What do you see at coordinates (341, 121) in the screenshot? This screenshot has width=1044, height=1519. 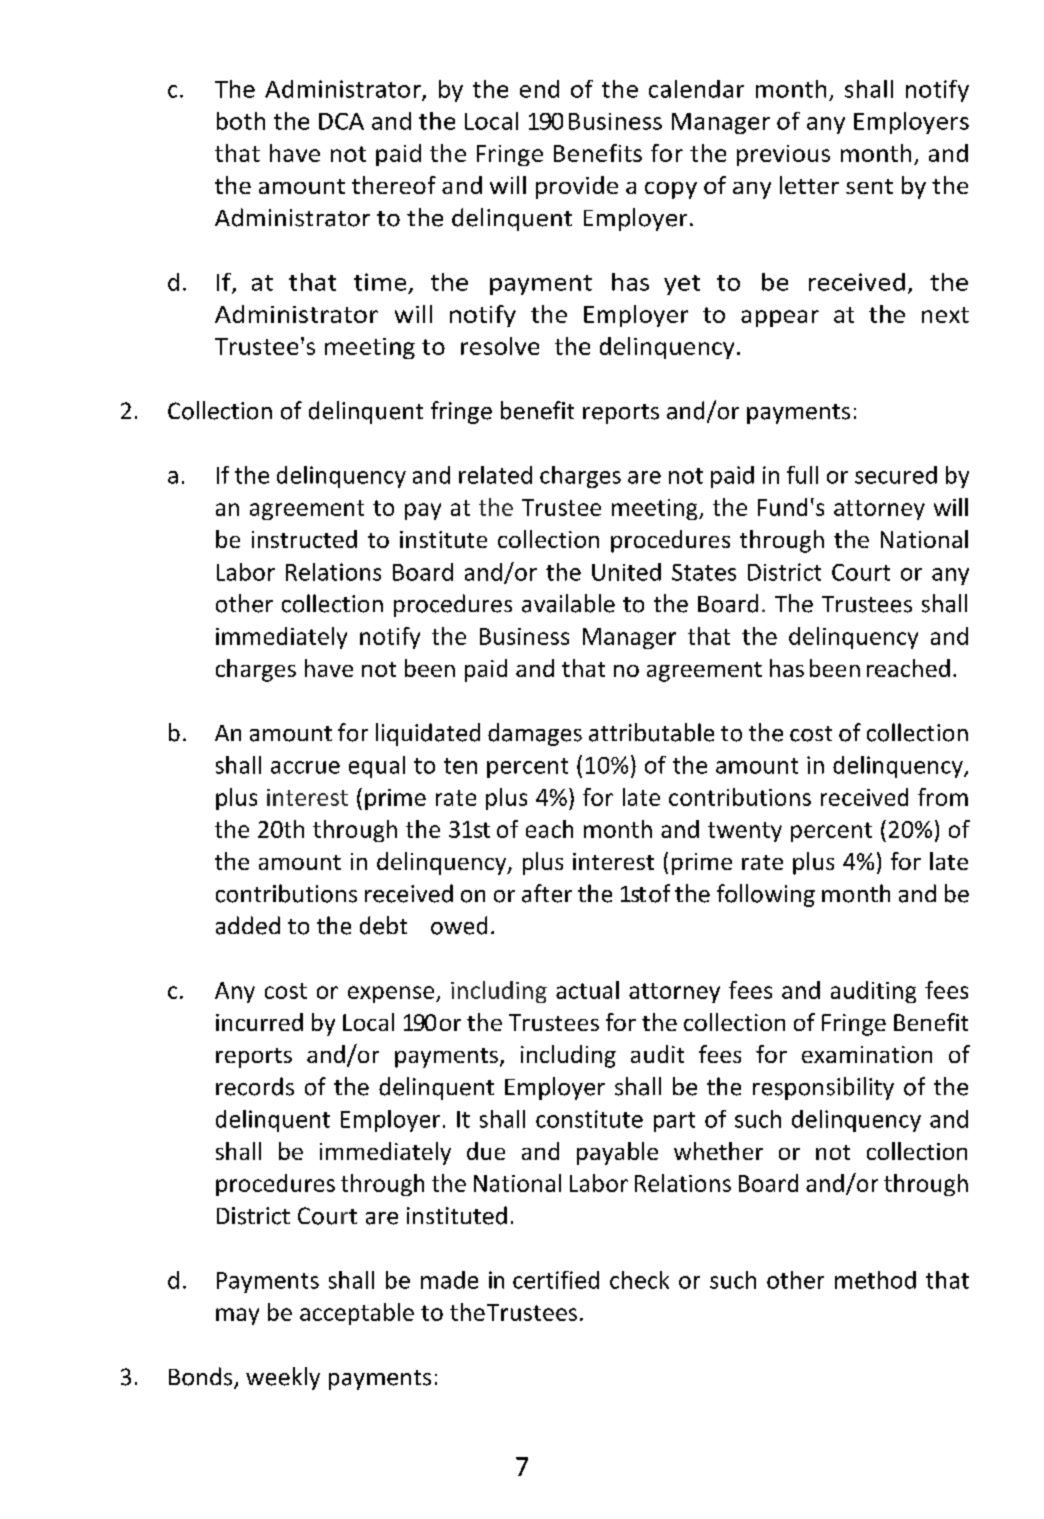 I see `DCA` at bounding box center [341, 121].
